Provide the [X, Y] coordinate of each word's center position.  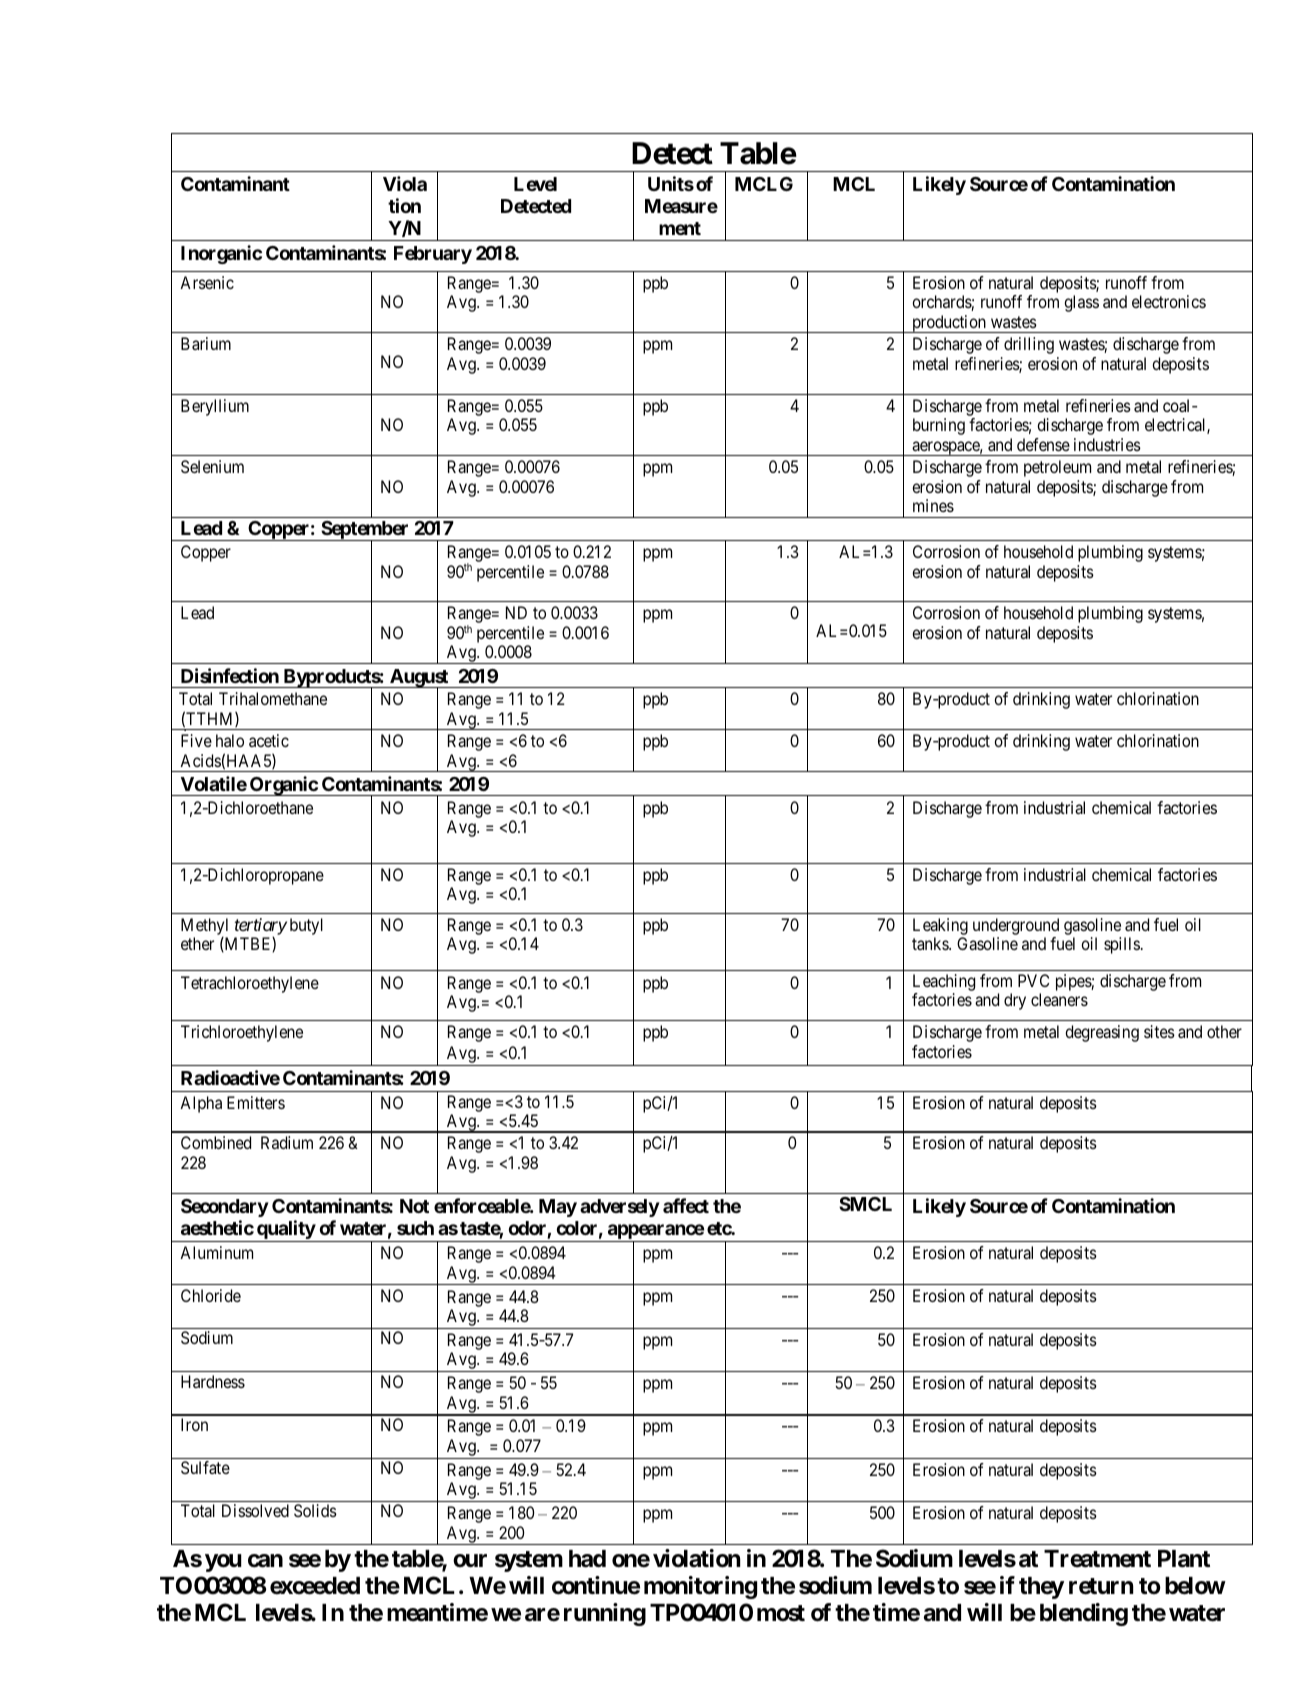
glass [1081, 303]
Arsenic [207, 282]
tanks [931, 943]
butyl [306, 926]
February [433, 255]
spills [1122, 945]
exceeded [315, 1586]
